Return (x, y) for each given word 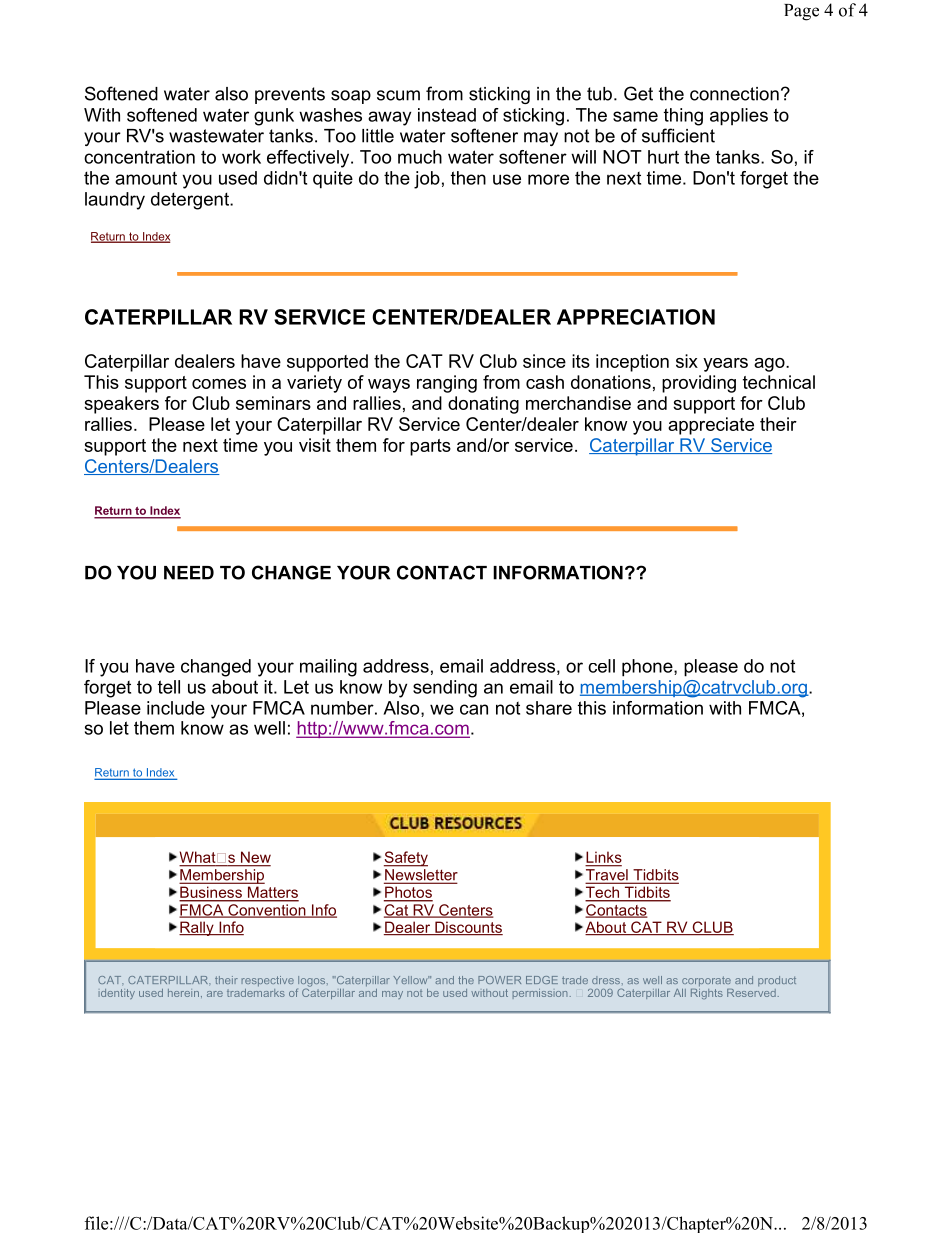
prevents (290, 95)
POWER (499, 980)
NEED (189, 573)
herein (183, 993)
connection (734, 94)
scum (398, 95)
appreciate (711, 426)
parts (430, 447)
